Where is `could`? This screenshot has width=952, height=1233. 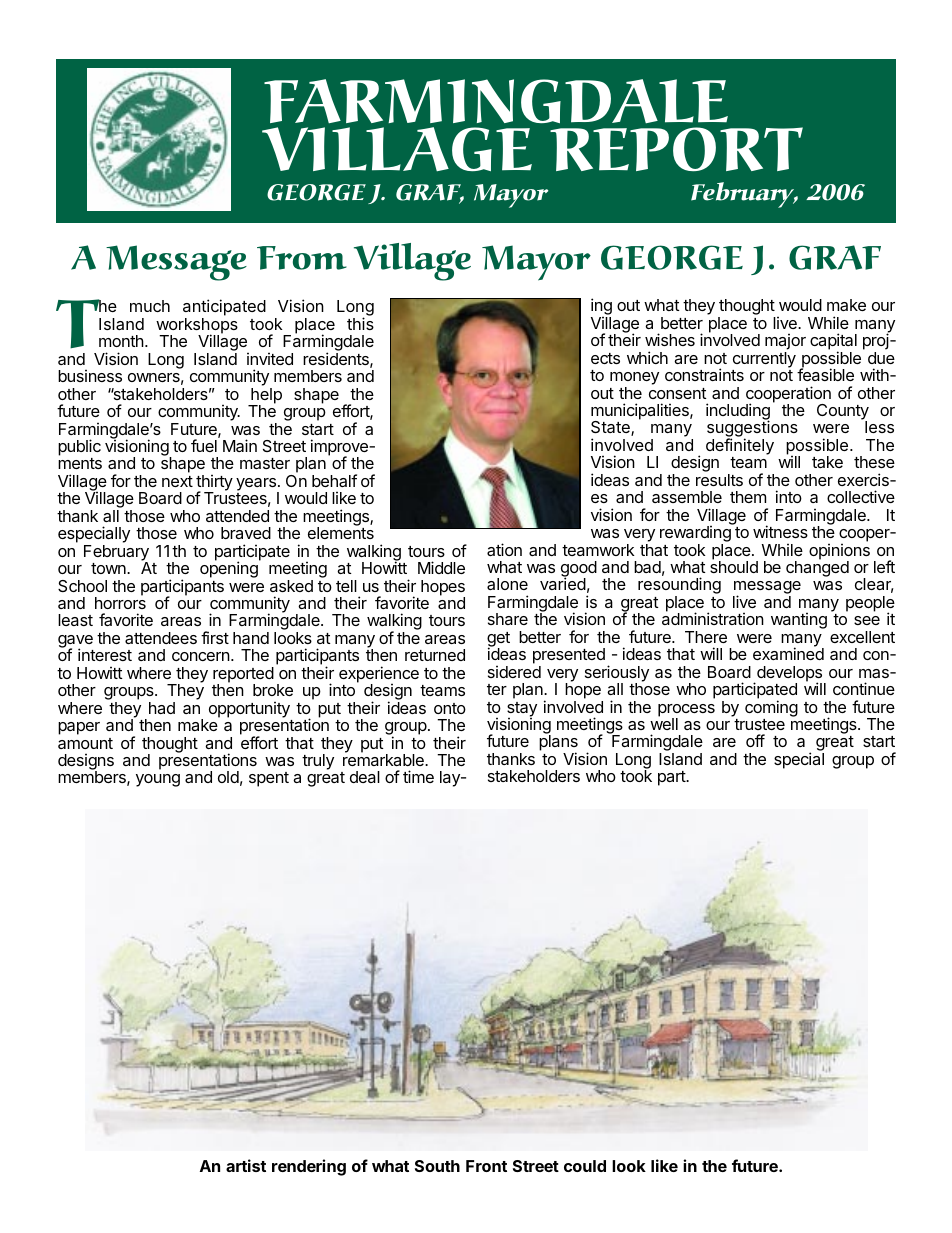
could is located at coordinates (585, 1166).
